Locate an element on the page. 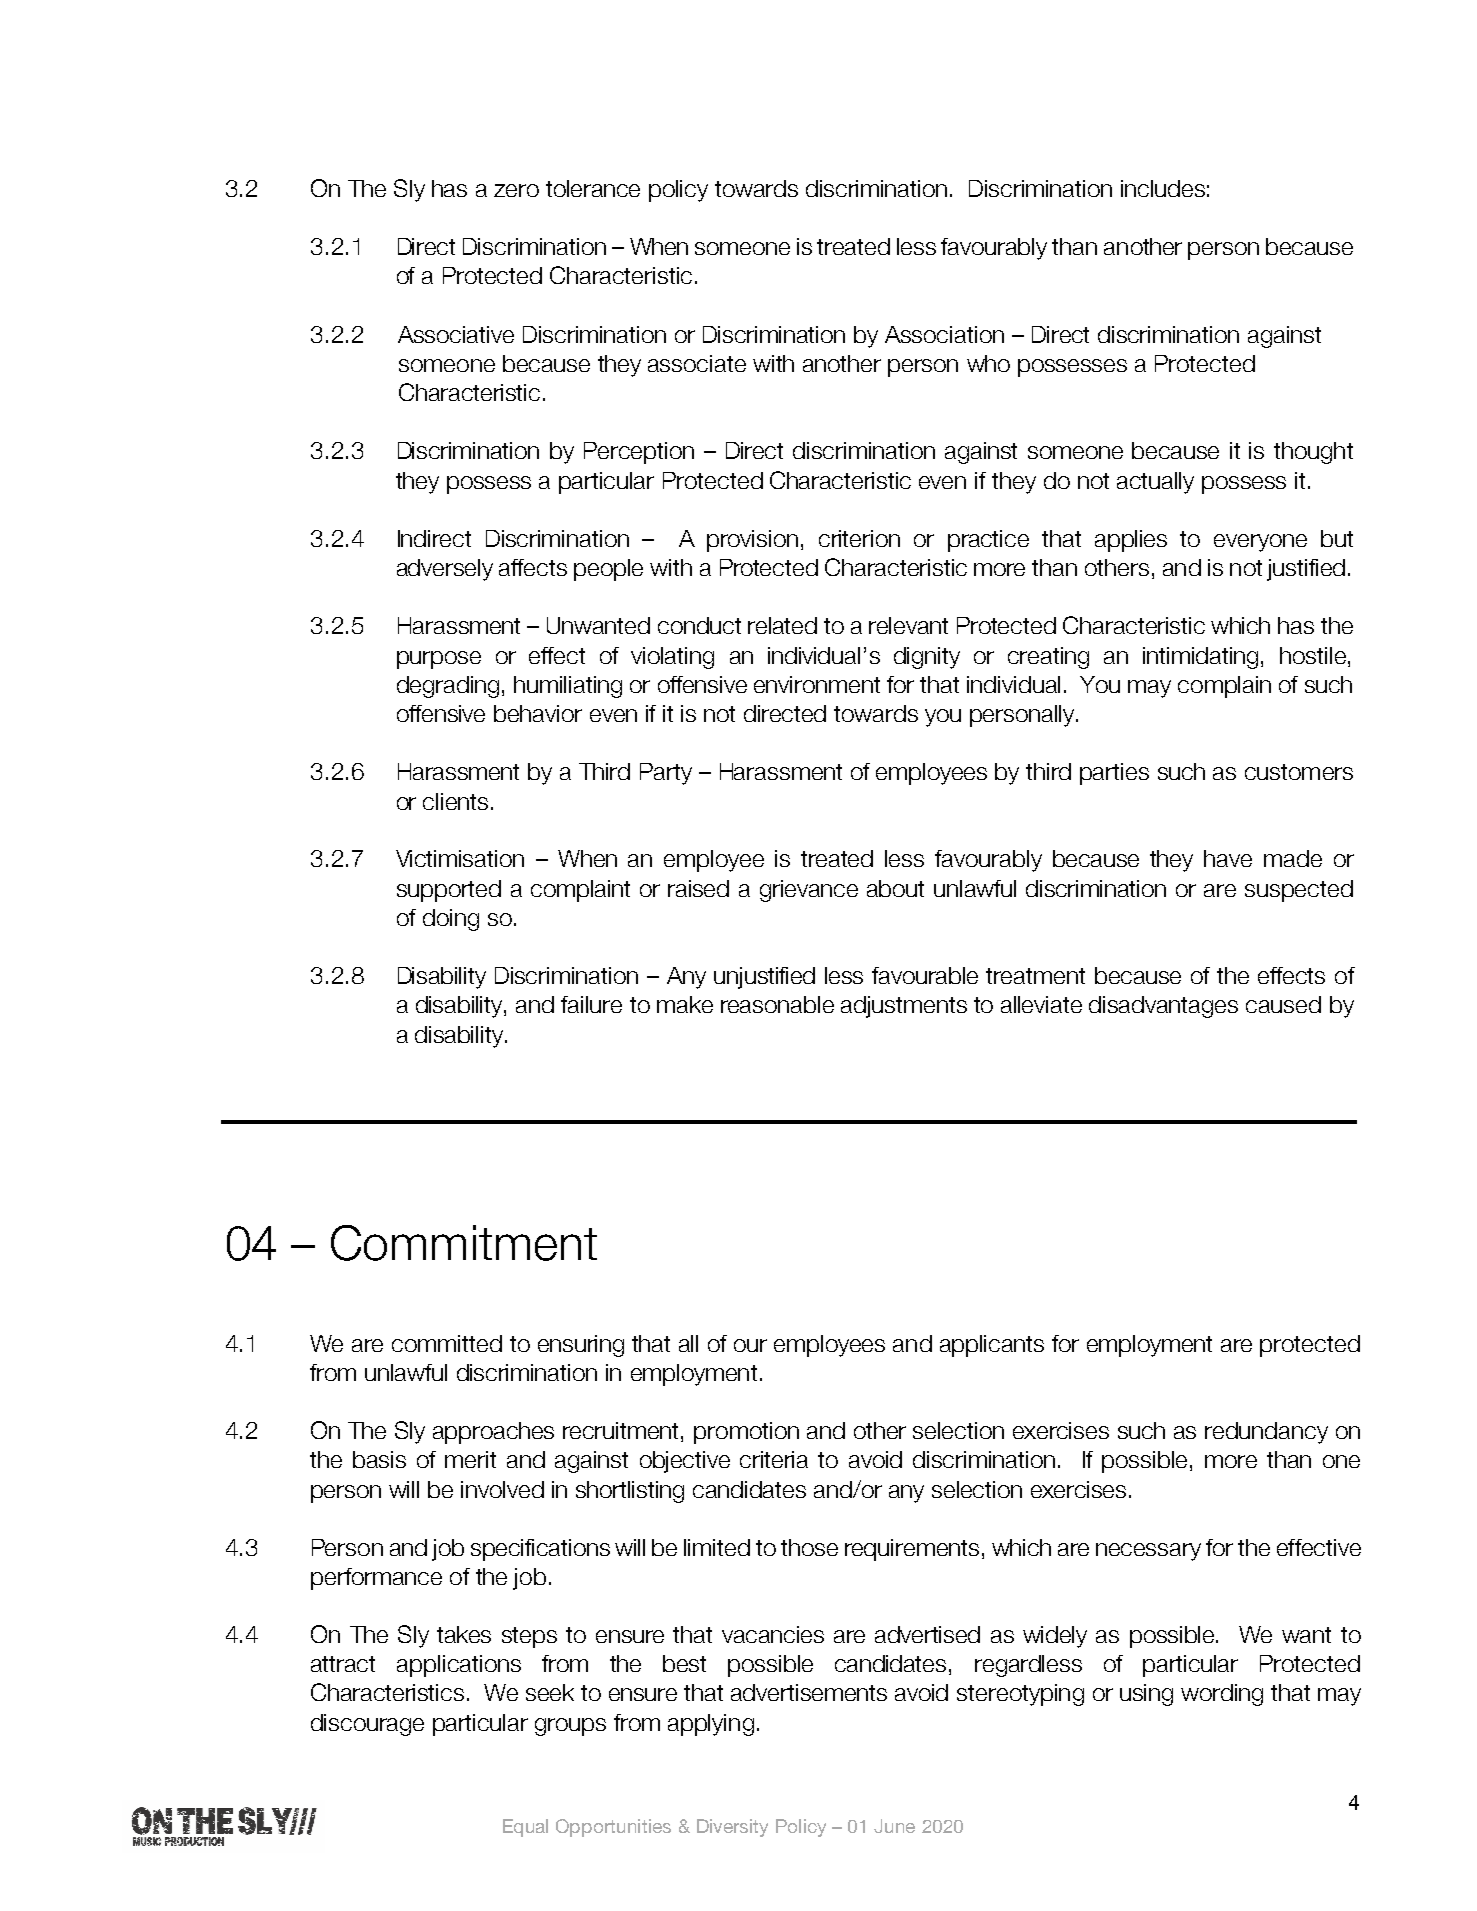  purpose is located at coordinates (439, 660).
